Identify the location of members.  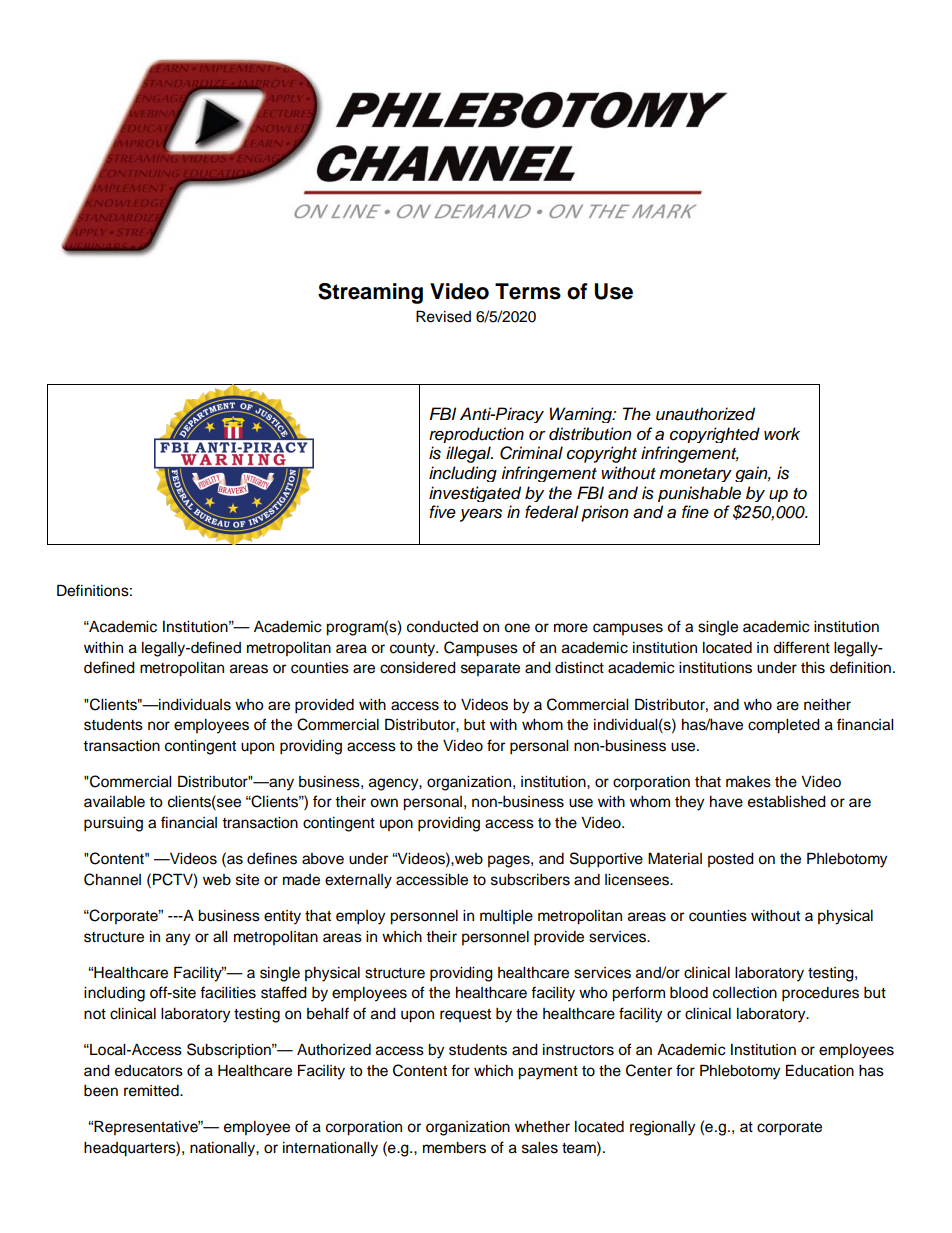
(454, 1148).
